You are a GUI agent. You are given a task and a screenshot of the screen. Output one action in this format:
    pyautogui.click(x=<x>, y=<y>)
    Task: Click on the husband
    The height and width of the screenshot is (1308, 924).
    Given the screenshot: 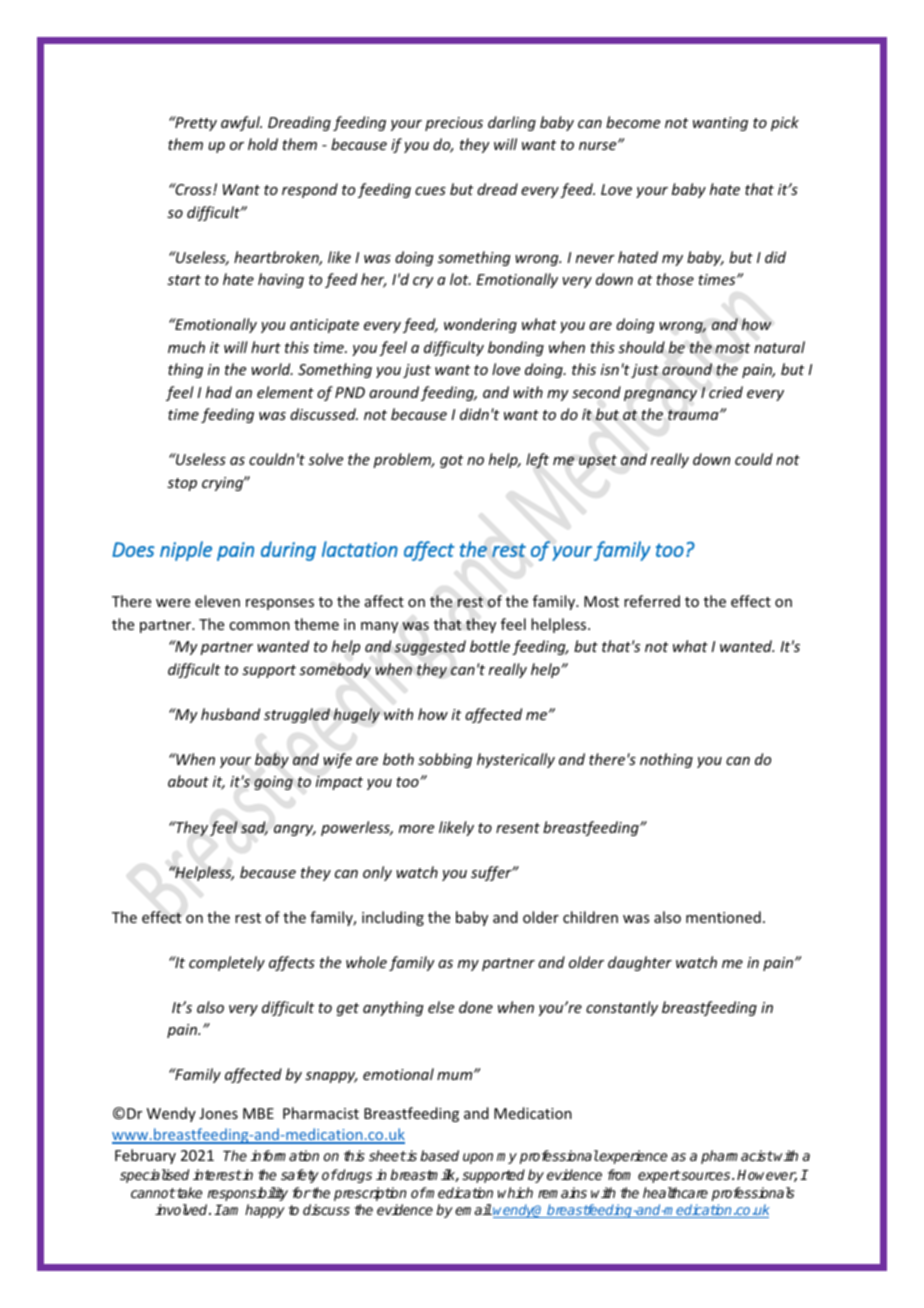 What is the action you would take?
    pyautogui.click(x=230, y=714)
